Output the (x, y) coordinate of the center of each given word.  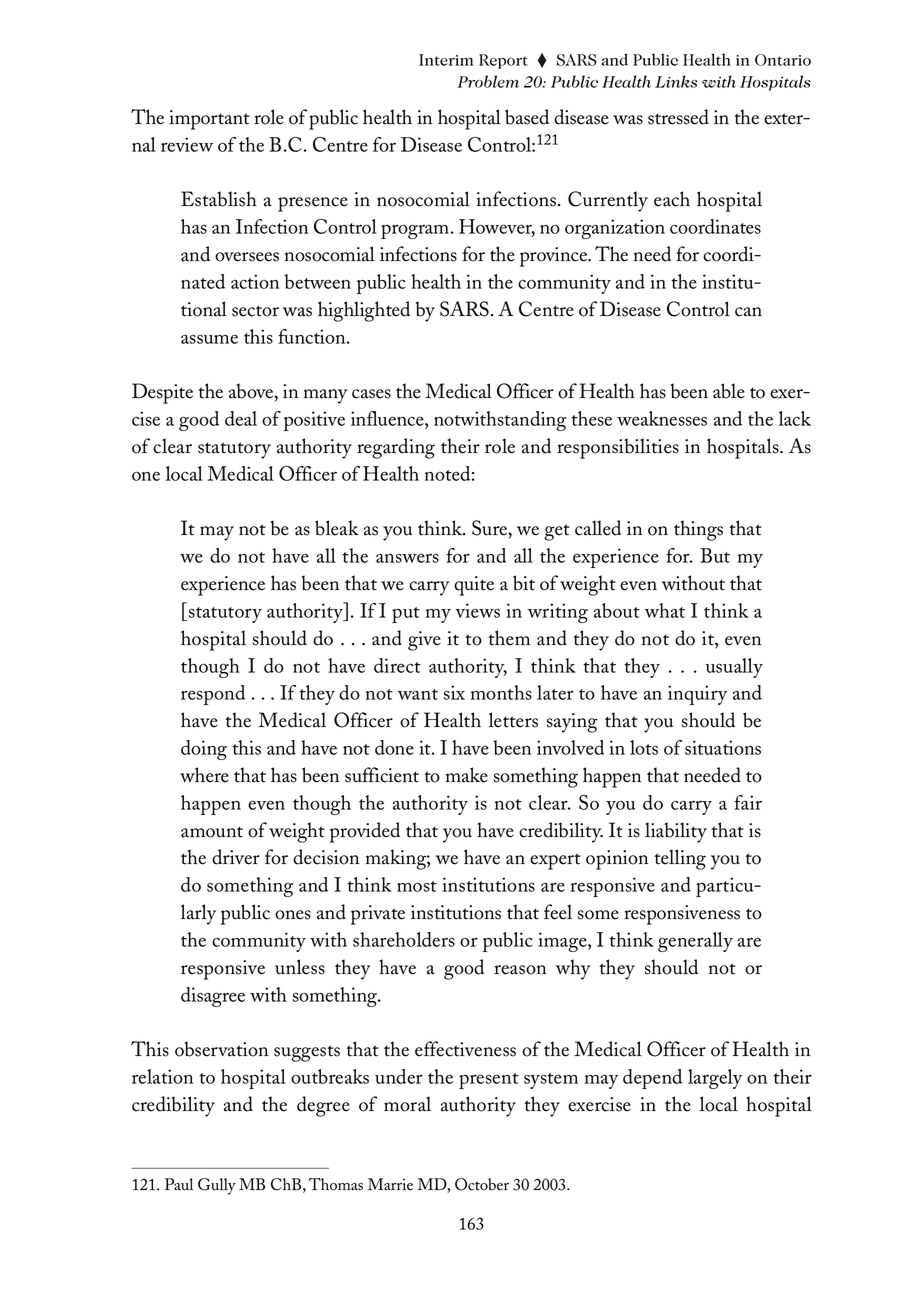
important (209, 120)
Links (676, 81)
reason (520, 970)
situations (723, 747)
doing (204, 750)
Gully (217, 1186)
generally (695, 942)
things (698, 530)
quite (474, 586)
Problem (488, 81)
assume (209, 339)
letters (513, 720)
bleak (337, 528)
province (555, 257)
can (748, 312)
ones (293, 915)
